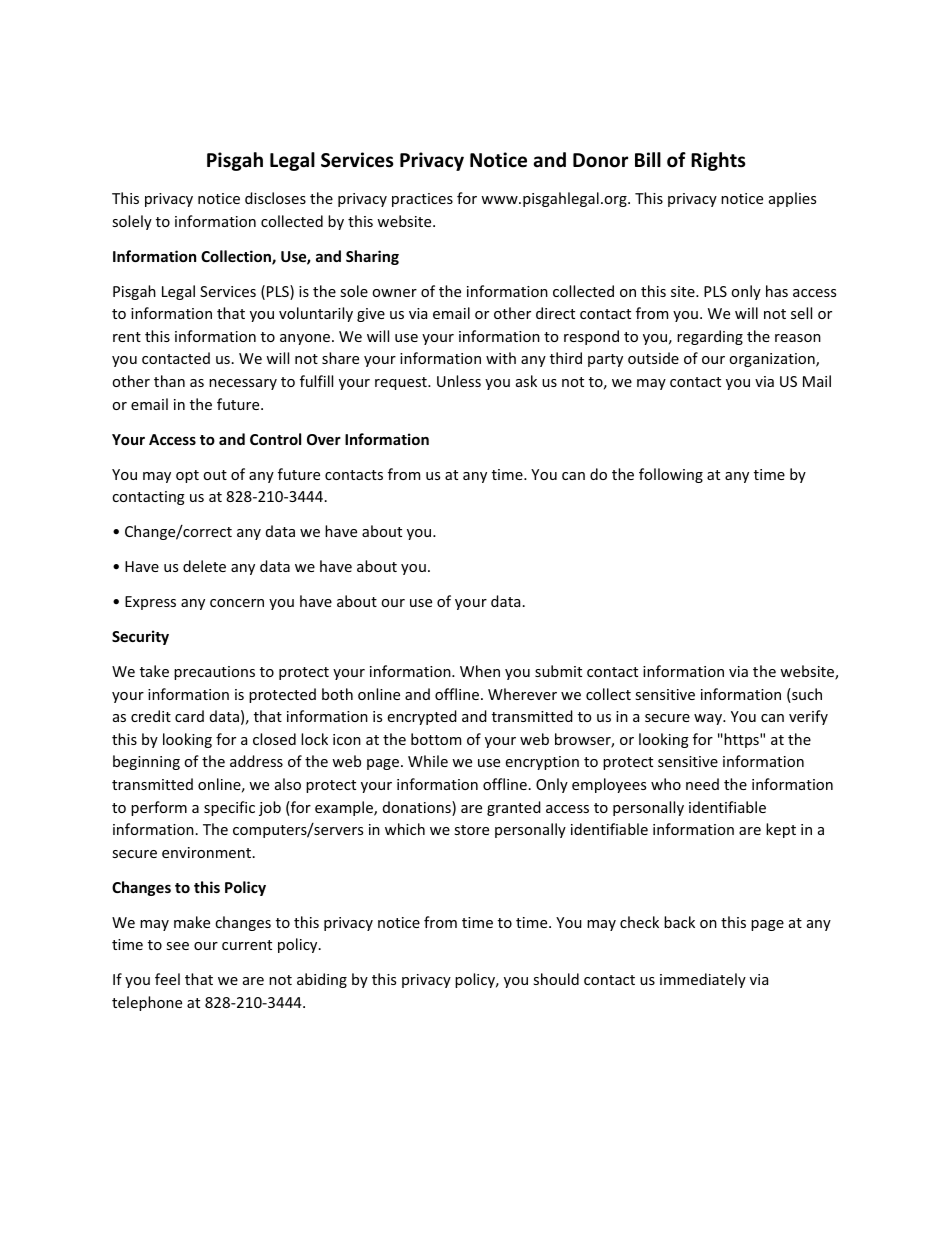 This screenshot has height=1233, width=952. What do you see at coordinates (718, 161) in the screenshot?
I see `Rights` at bounding box center [718, 161].
